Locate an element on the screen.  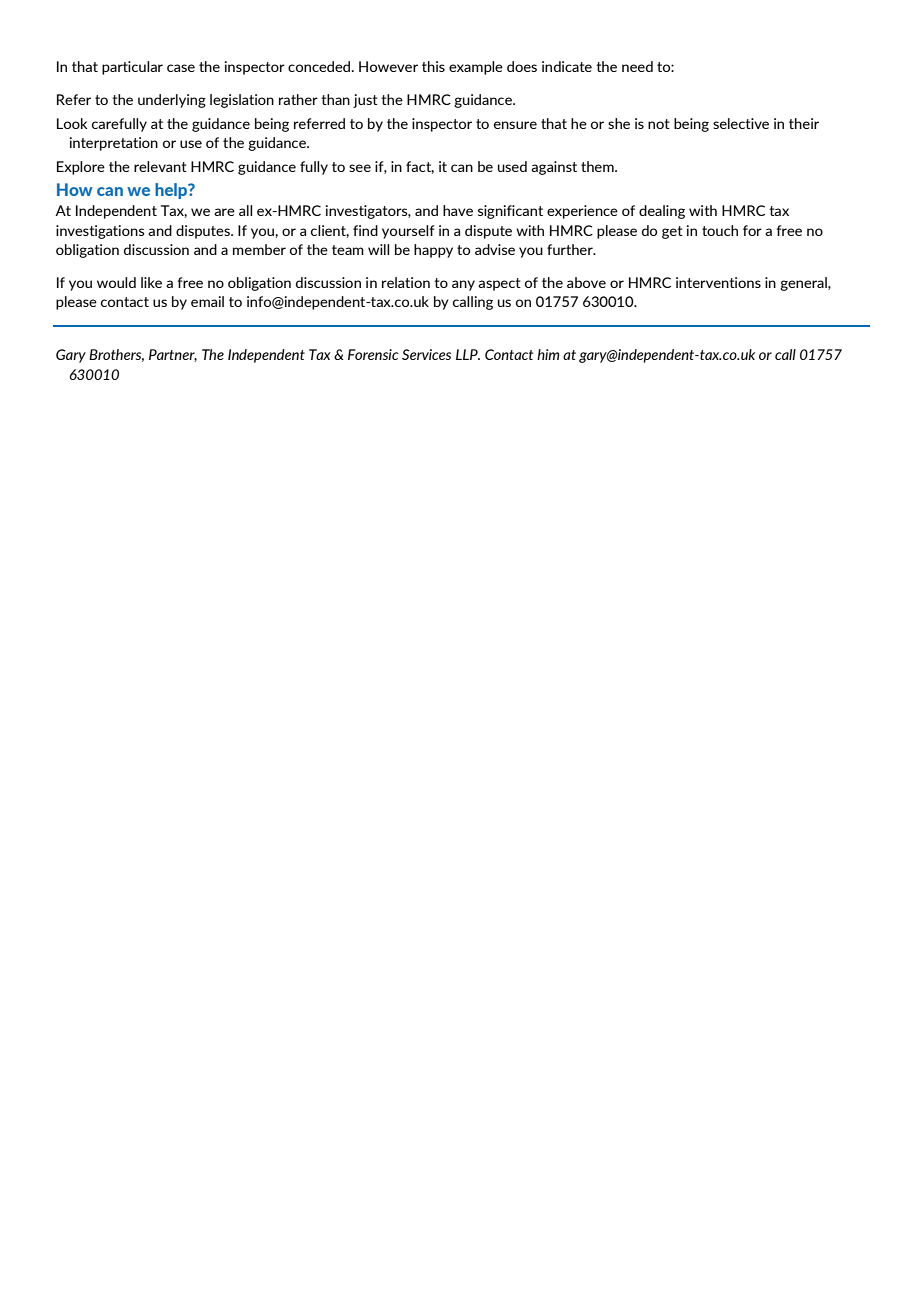
relation is located at coordinates (406, 282).
